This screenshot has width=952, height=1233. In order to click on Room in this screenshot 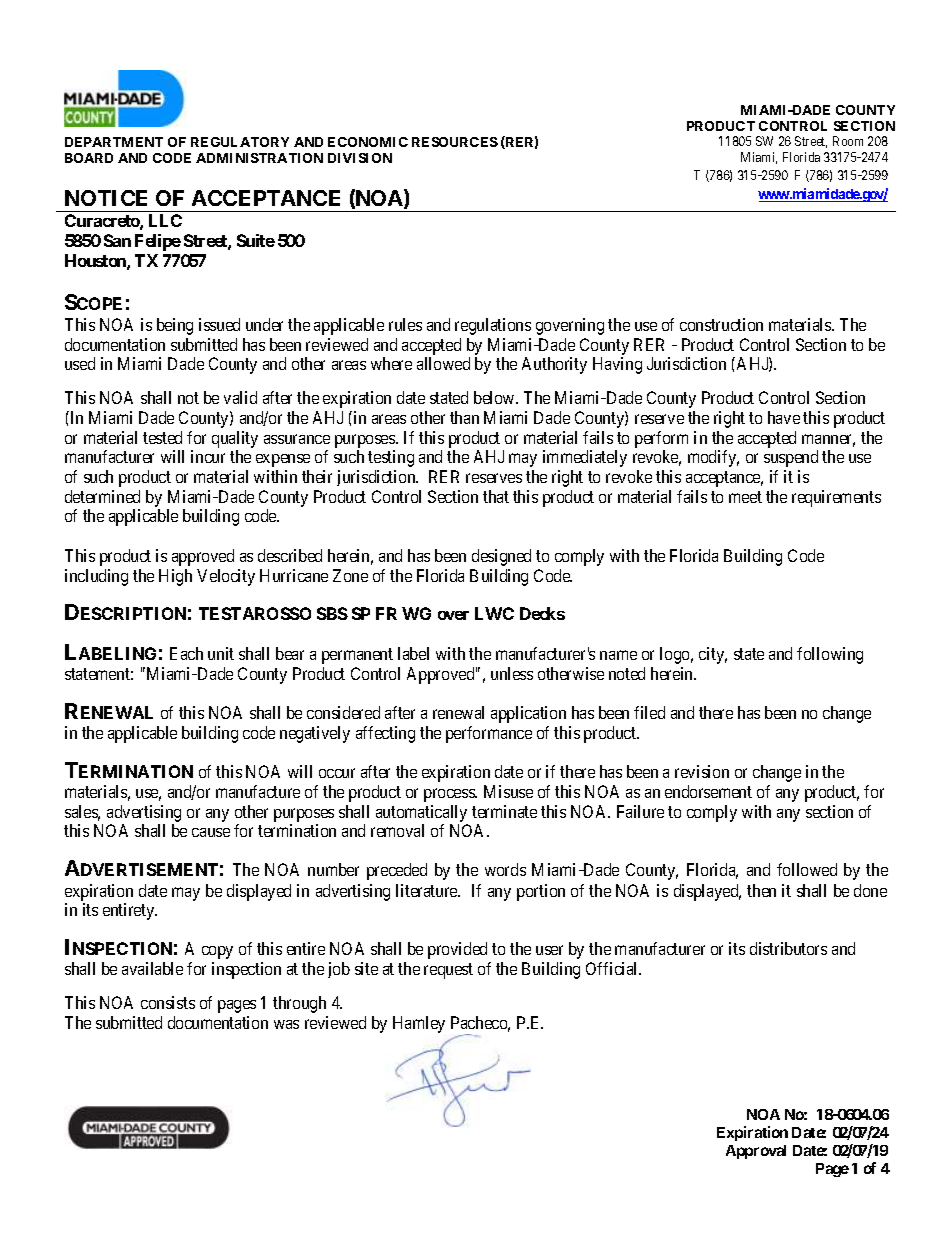, I will do `click(848, 141)`.
